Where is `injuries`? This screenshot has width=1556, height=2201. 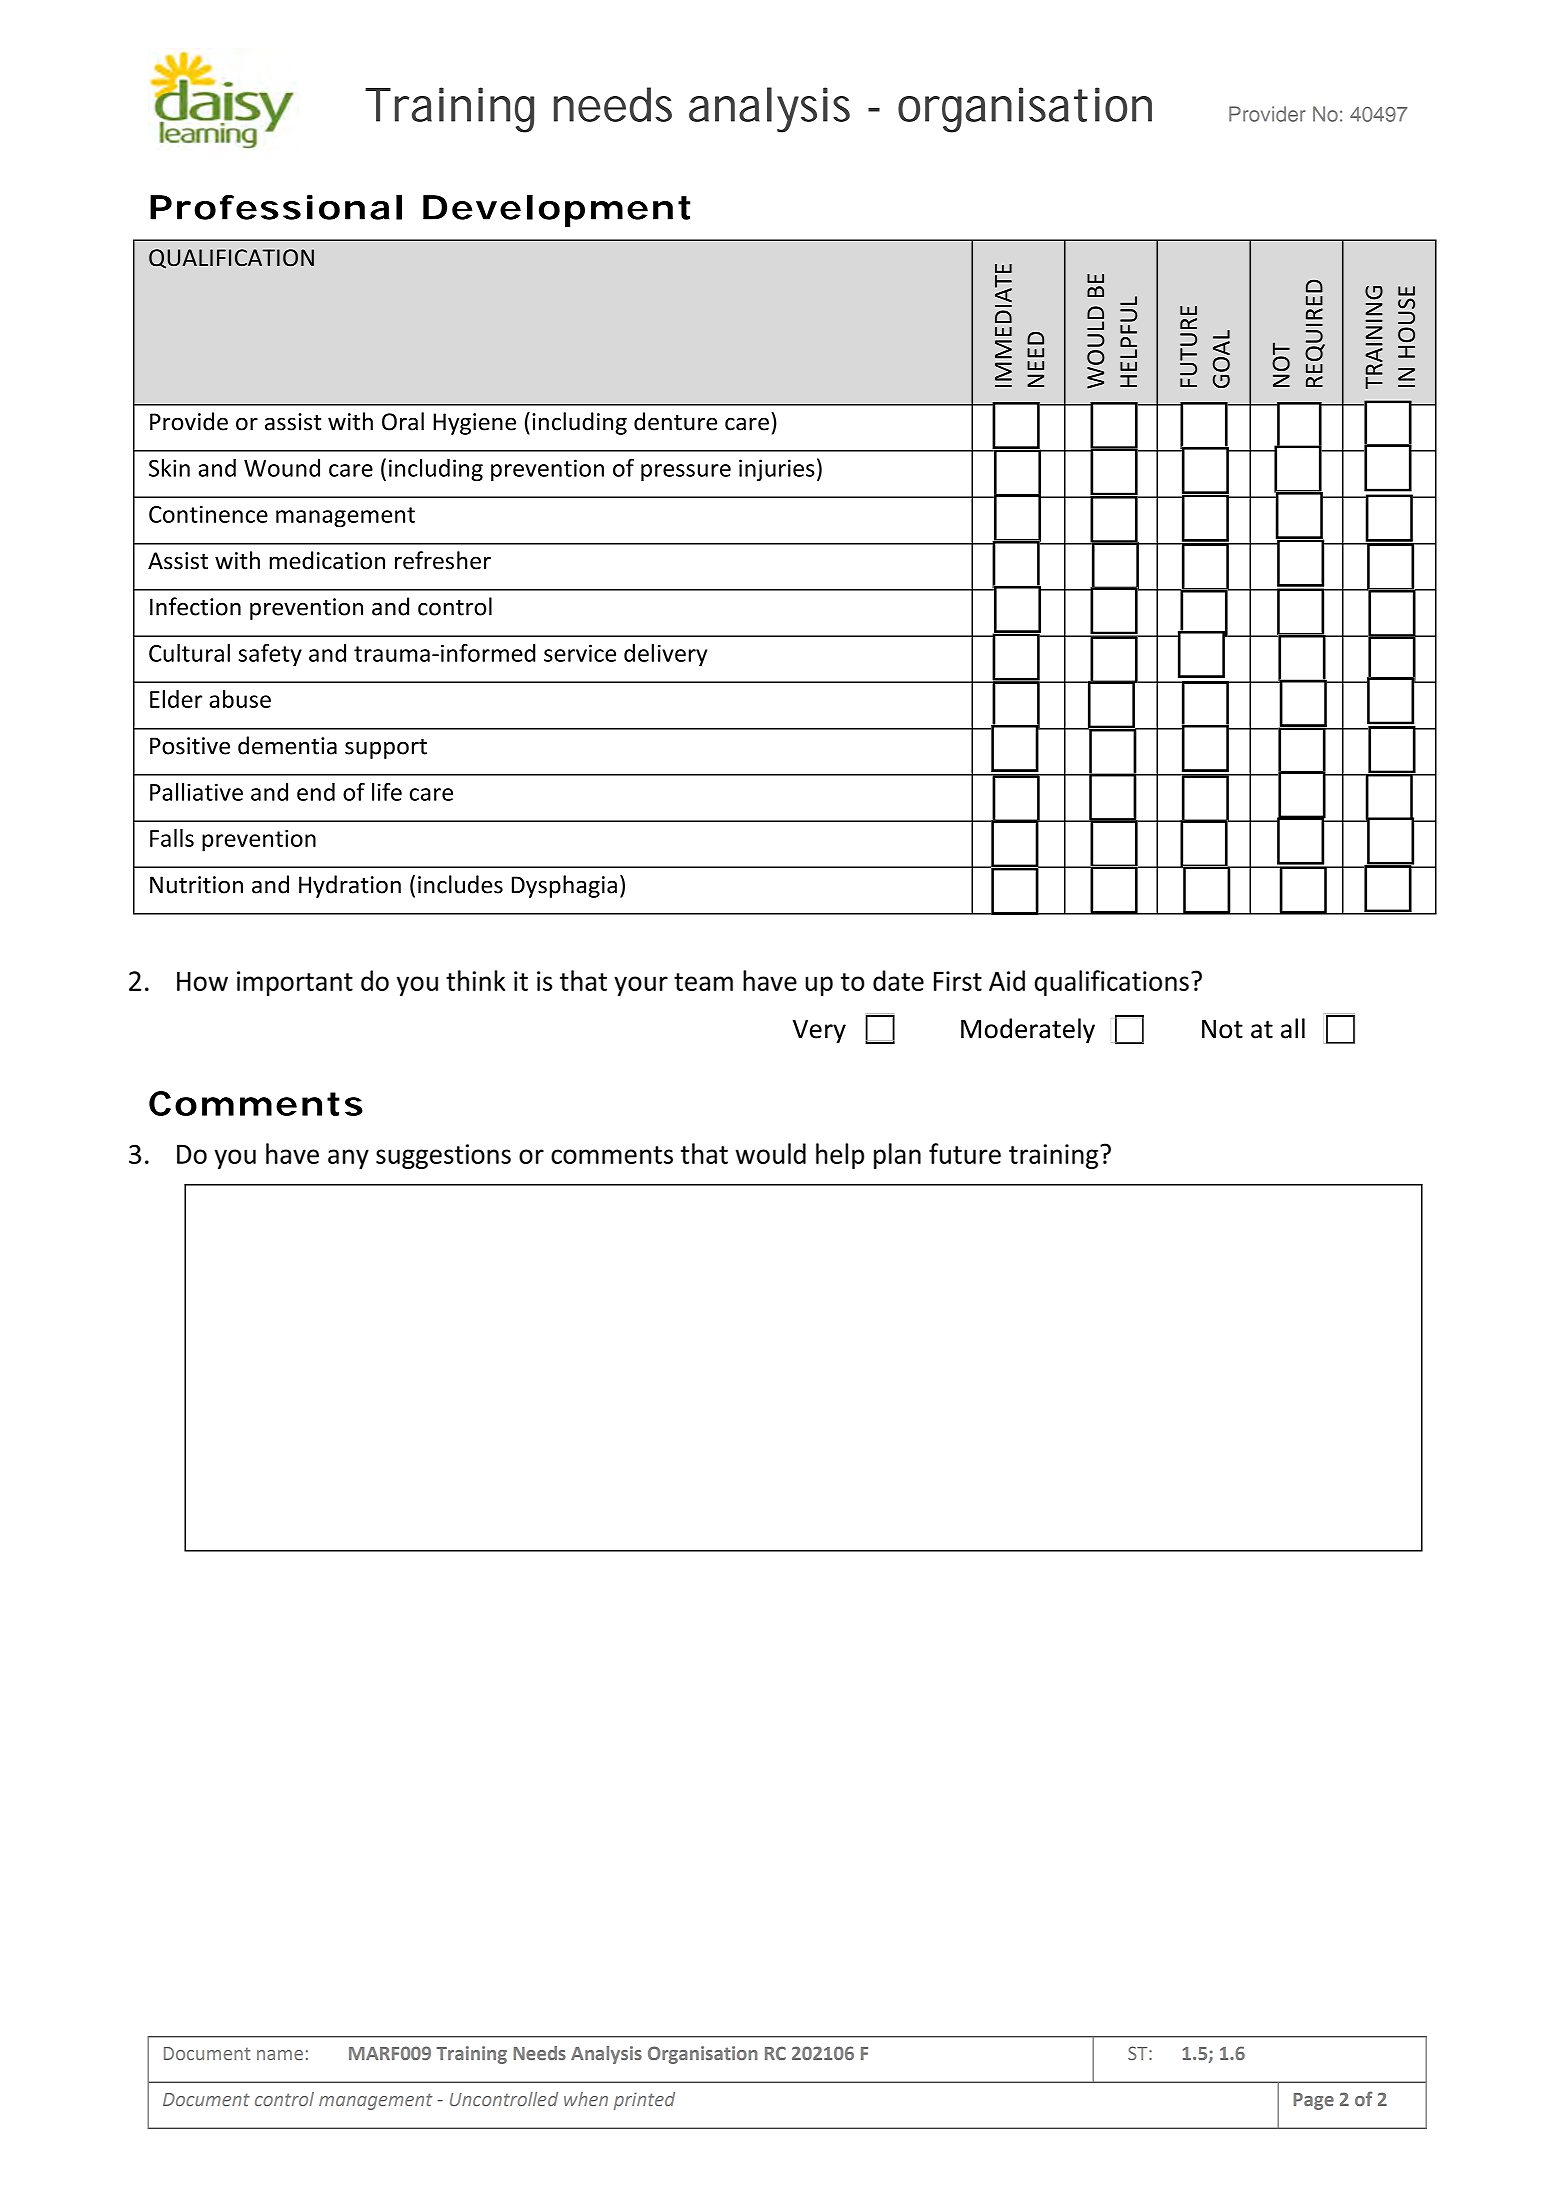
injuries is located at coordinates (776, 470).
